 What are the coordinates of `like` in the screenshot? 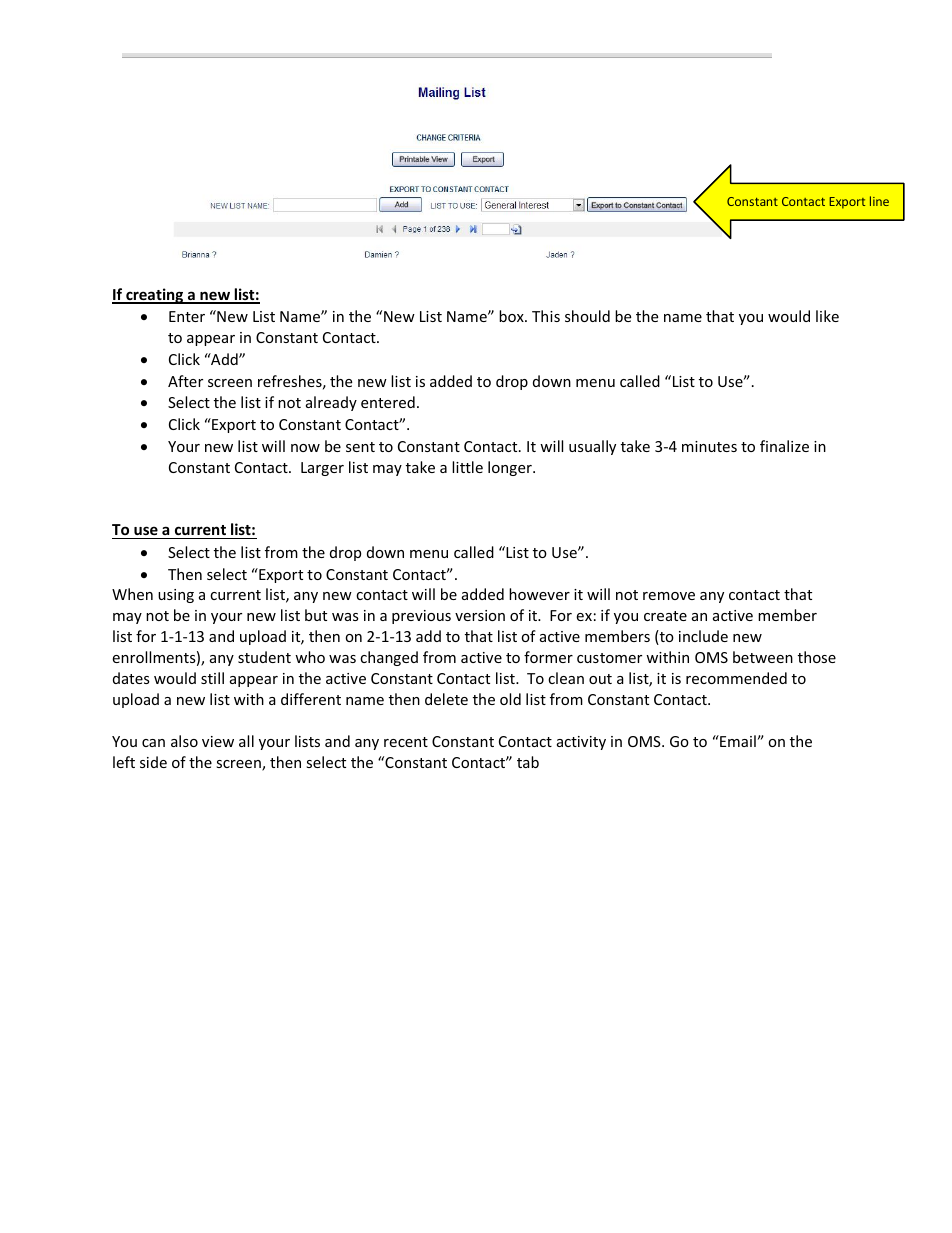 It's located at (827, 316).
